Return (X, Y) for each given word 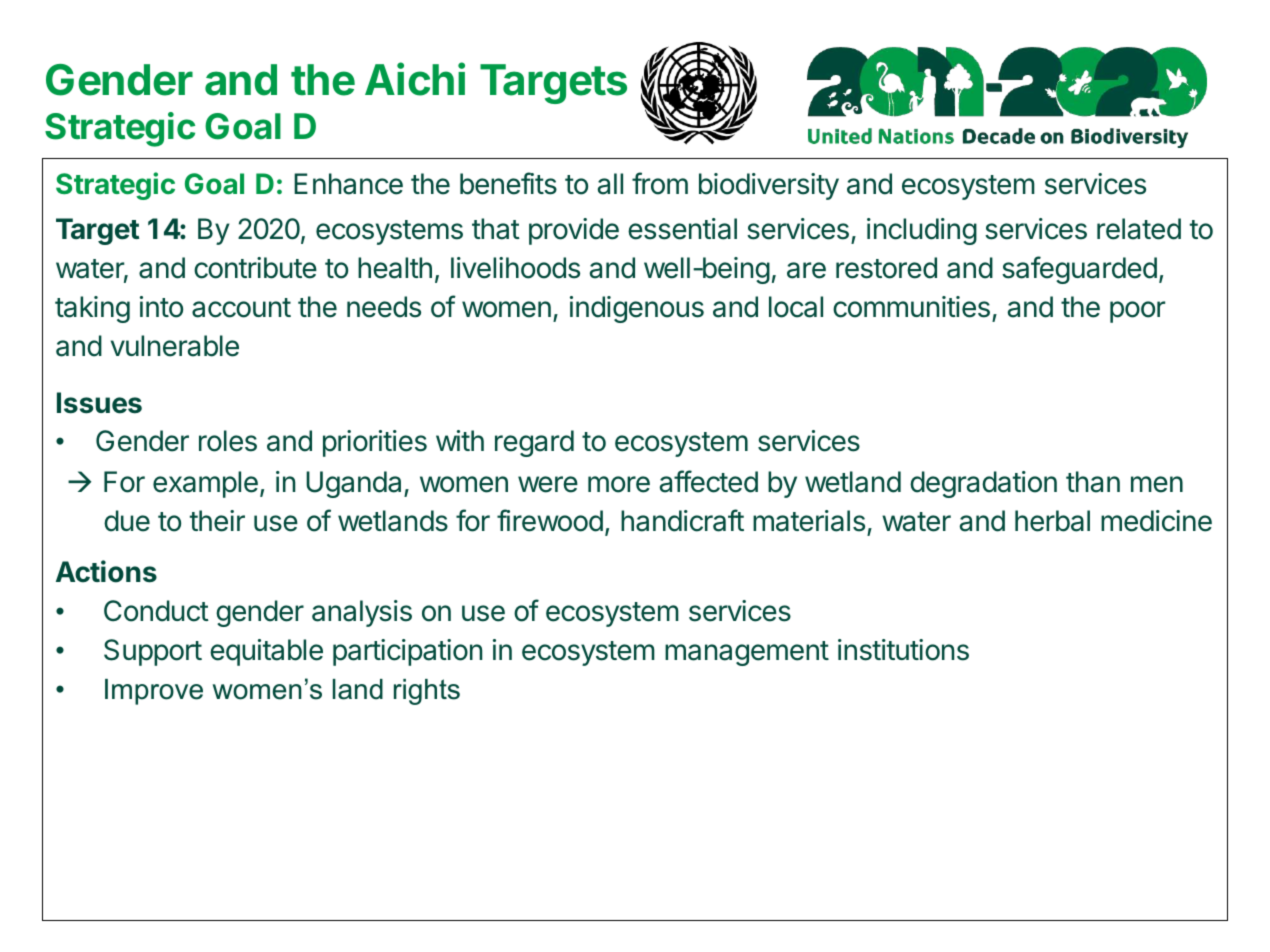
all (610, 184)
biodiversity (769, 186)
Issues (99, 403)
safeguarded (1079, 270)
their (217, 521)
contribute (255, 268)
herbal (1052, 521)
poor (1137, 312)
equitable (266, 652)
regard (534, 443)
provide (574, 231)
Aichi (415, 79)
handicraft (682, 520)
